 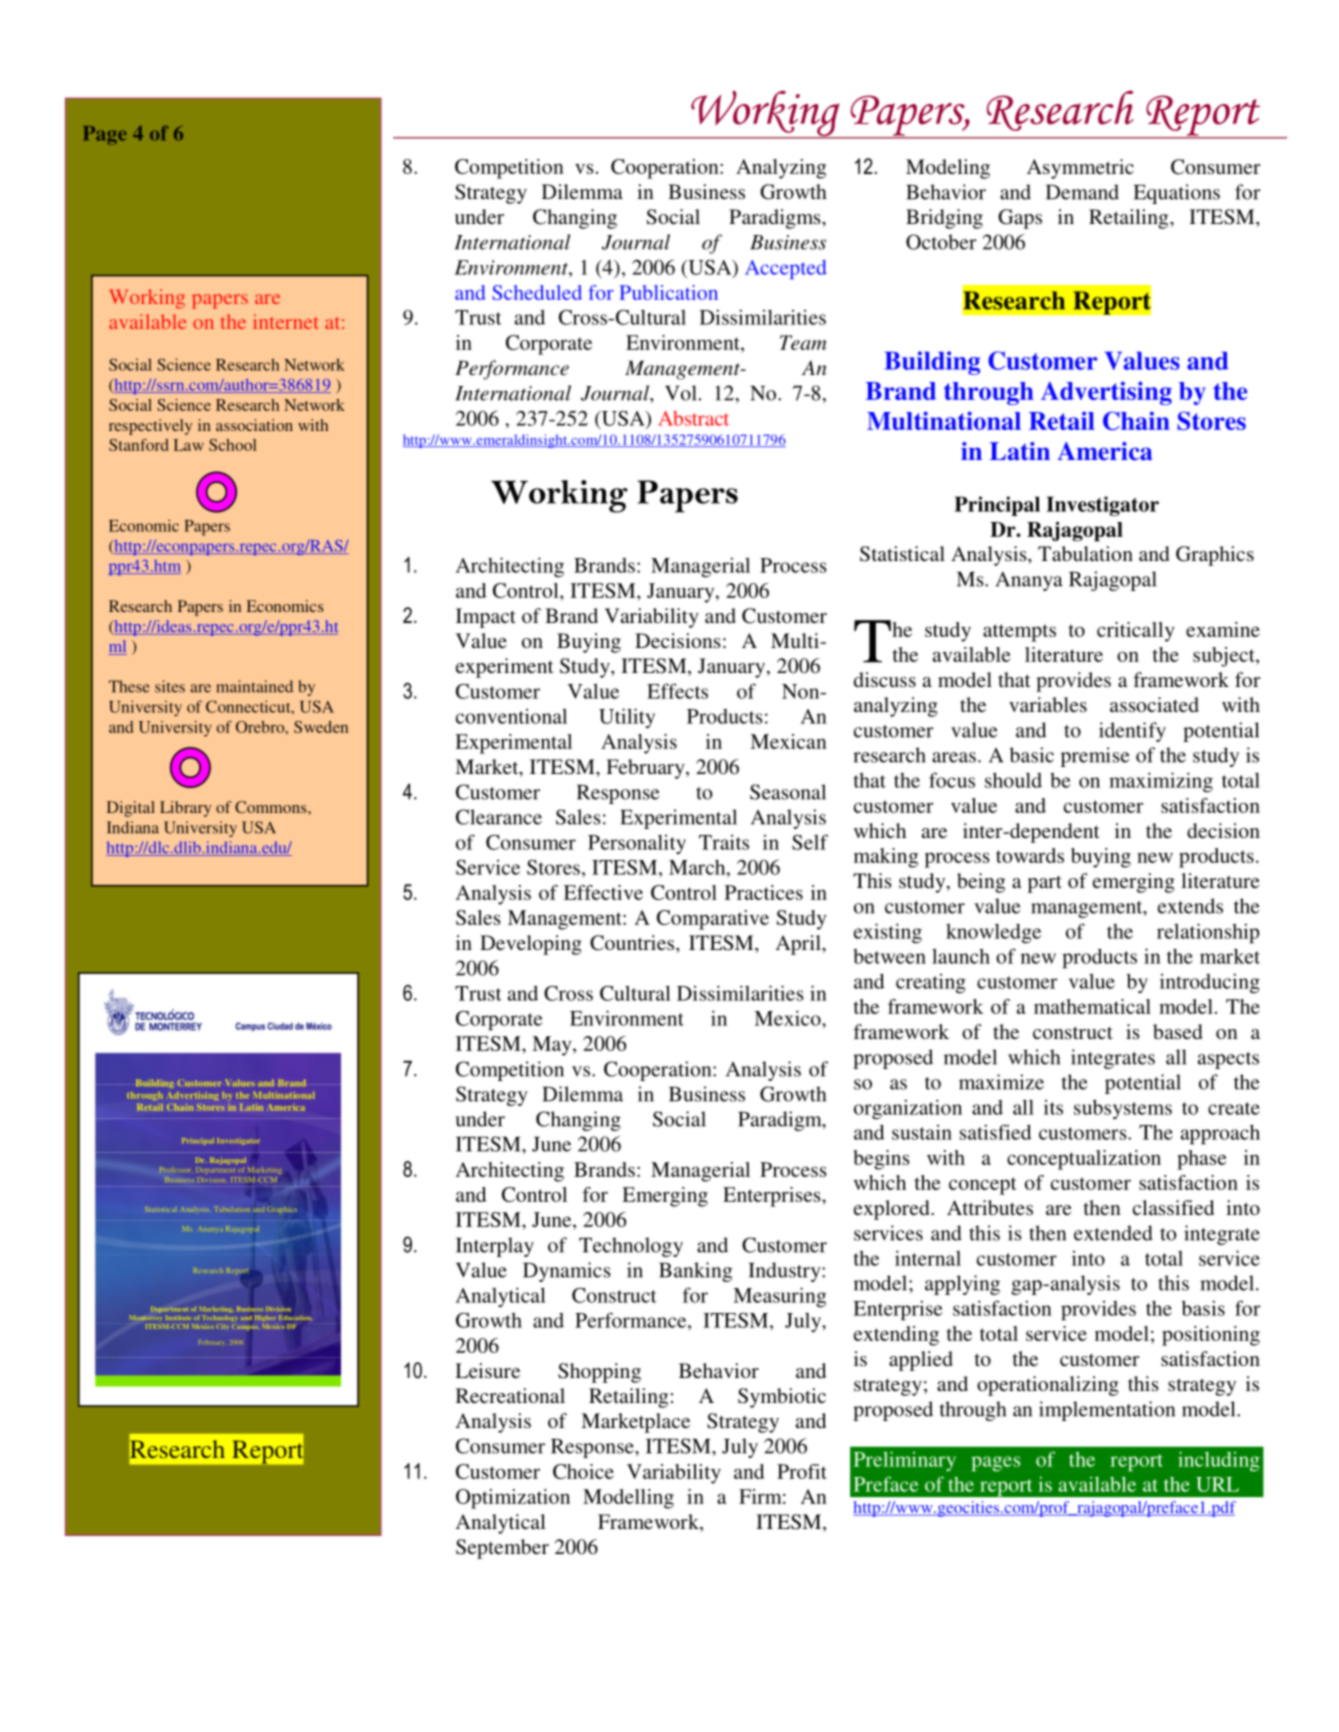 What do you see at coordinates (668, 292) in the screenshot?
I see `Publication` at bounding box center [668, 292].
